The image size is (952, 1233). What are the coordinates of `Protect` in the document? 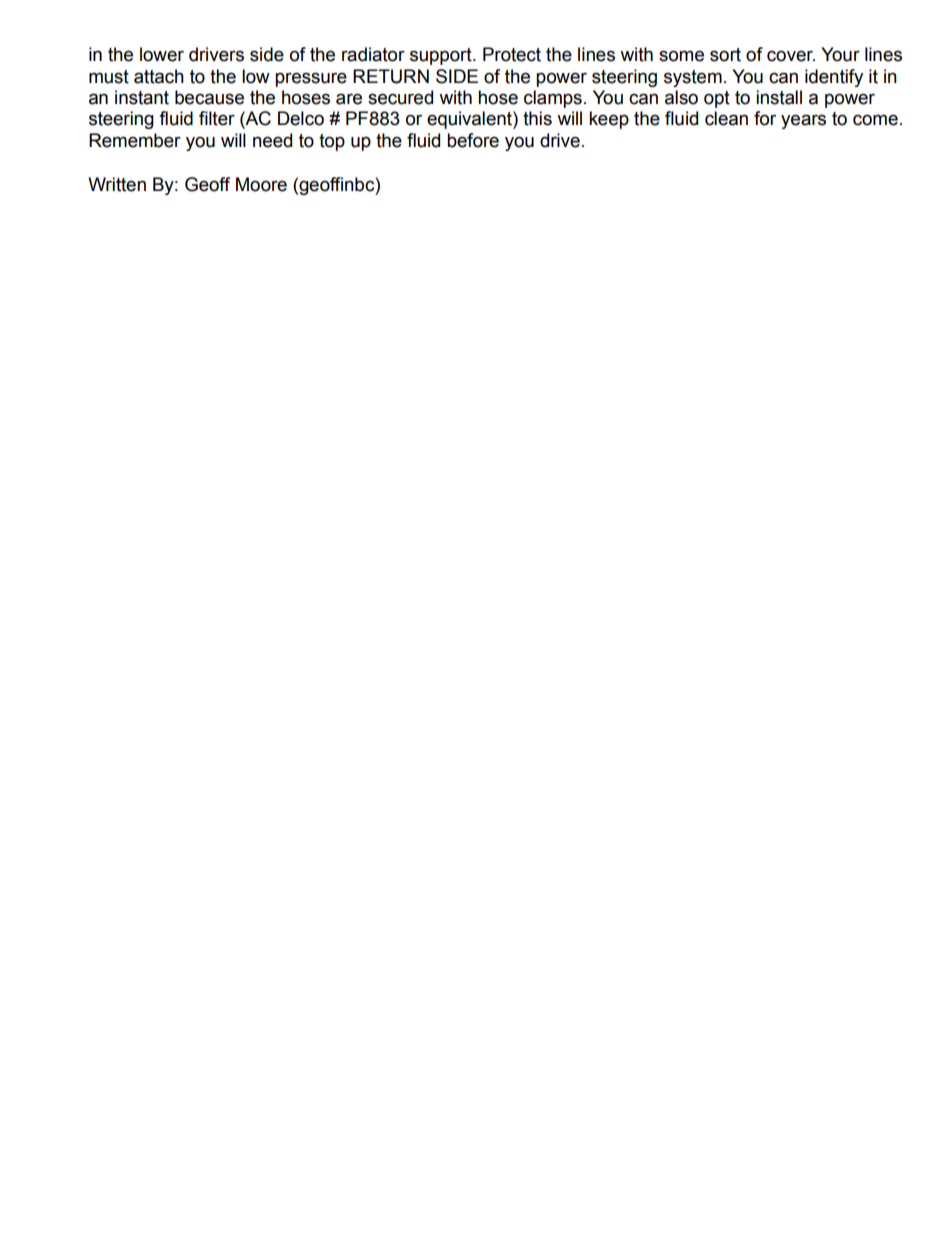 It's located at (512, 54).
